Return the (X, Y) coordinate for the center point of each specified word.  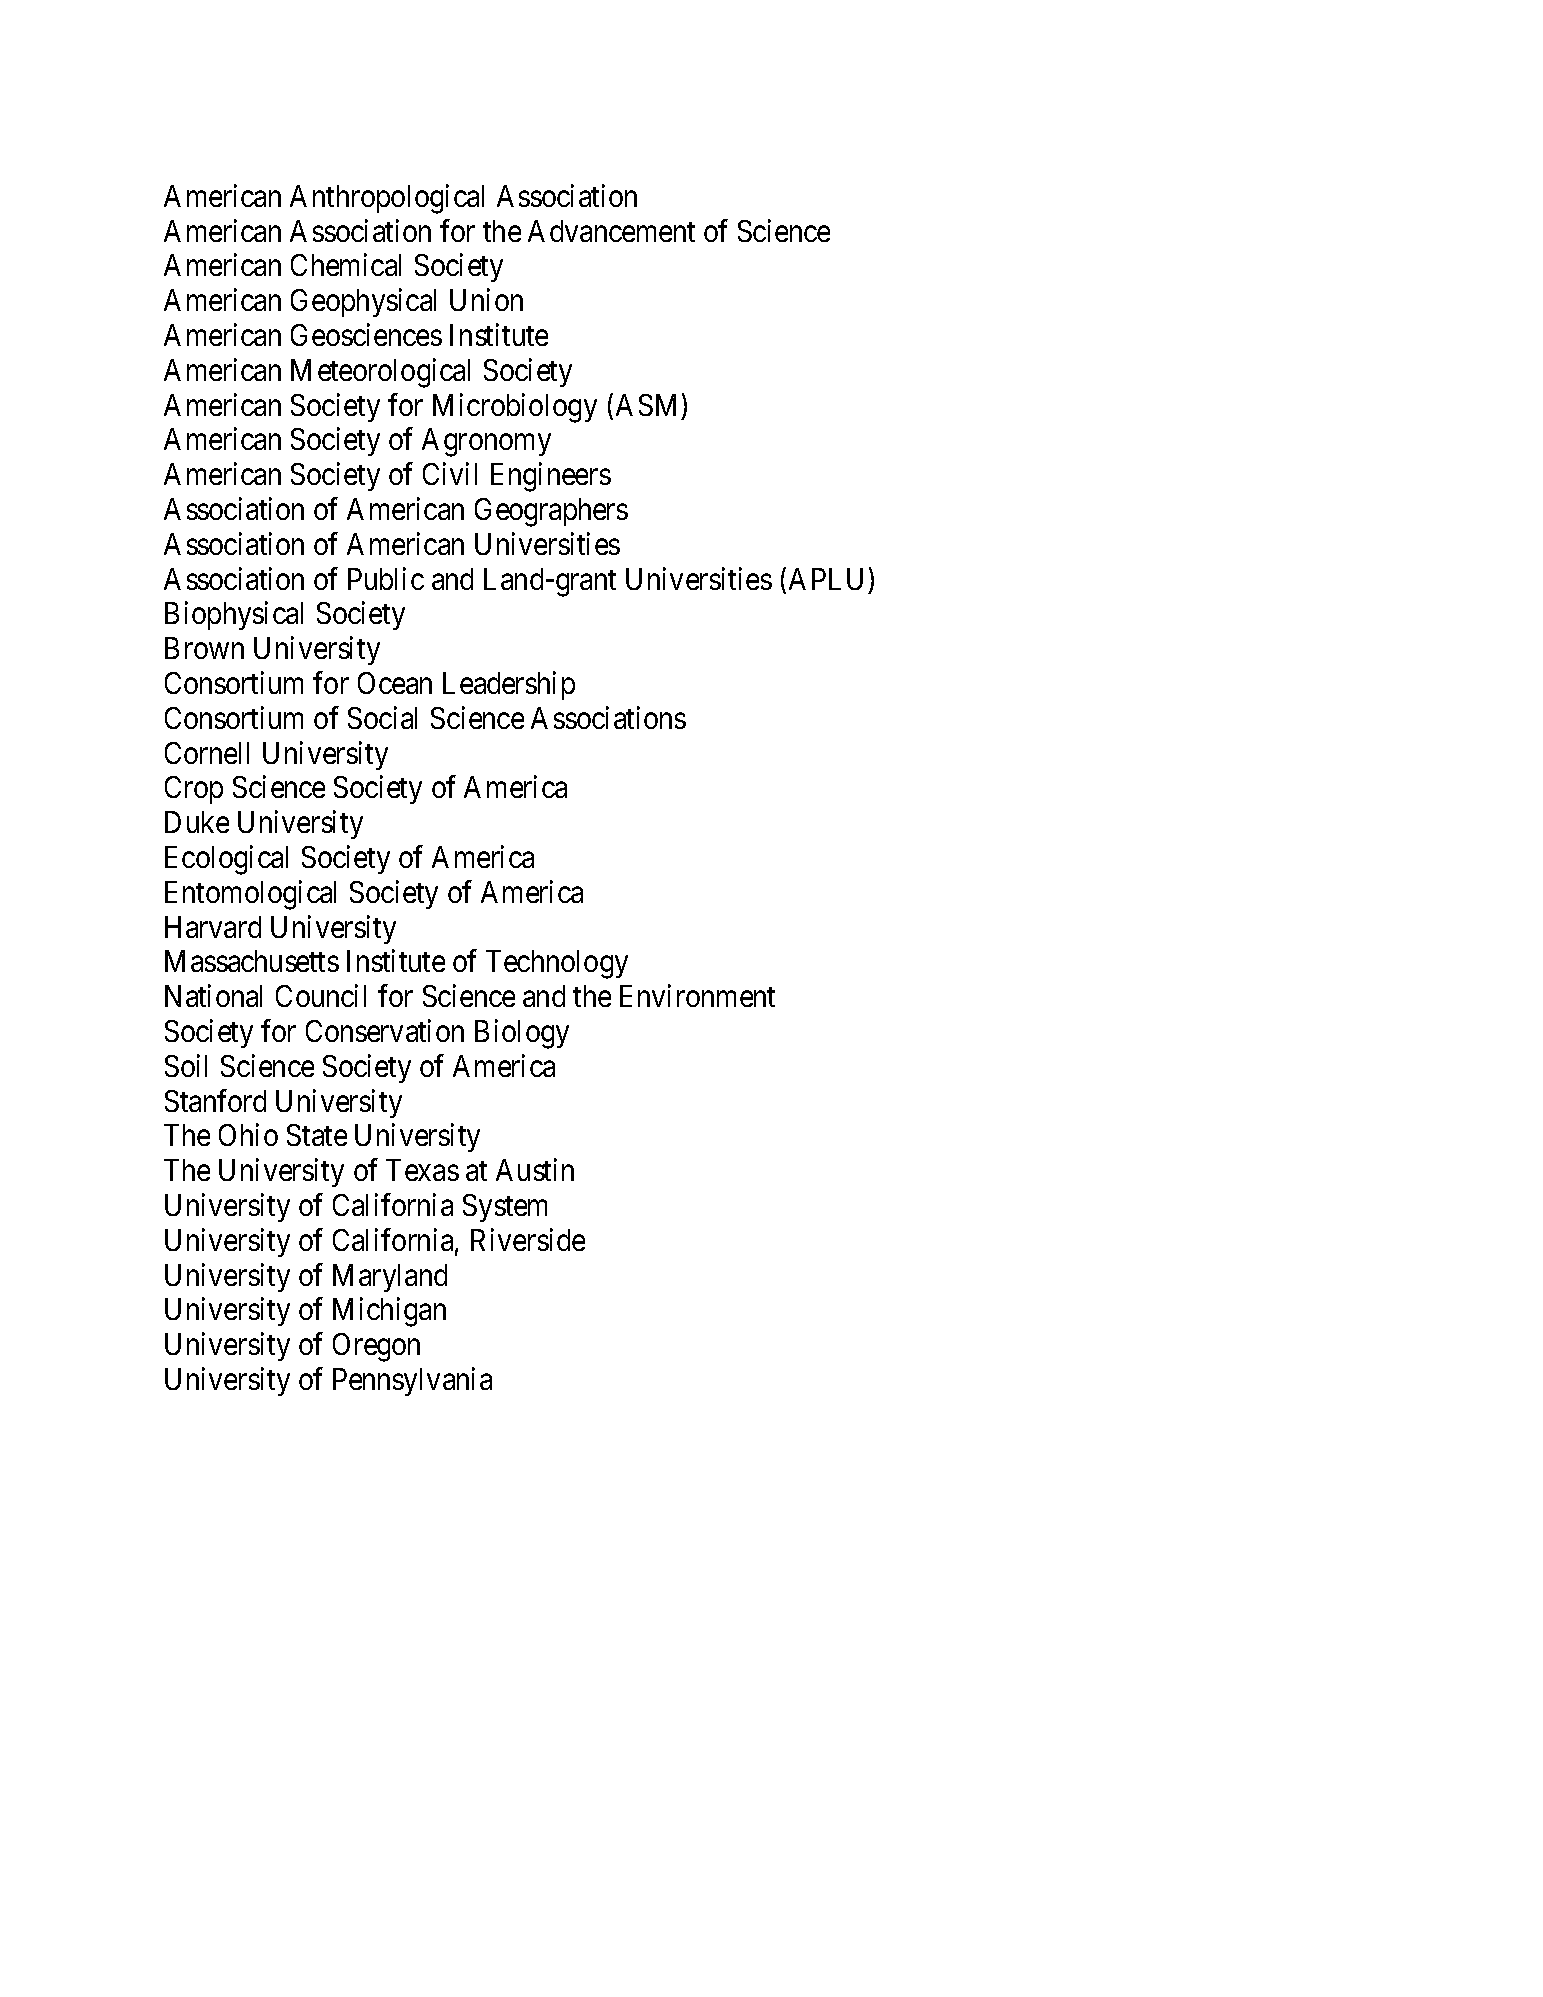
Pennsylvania (412, 1381)
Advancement (611, 231)
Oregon (376, 1347)
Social (382, 717)
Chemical (346, 265)
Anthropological (387, 199)
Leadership (509, 685)
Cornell (207, 753)
